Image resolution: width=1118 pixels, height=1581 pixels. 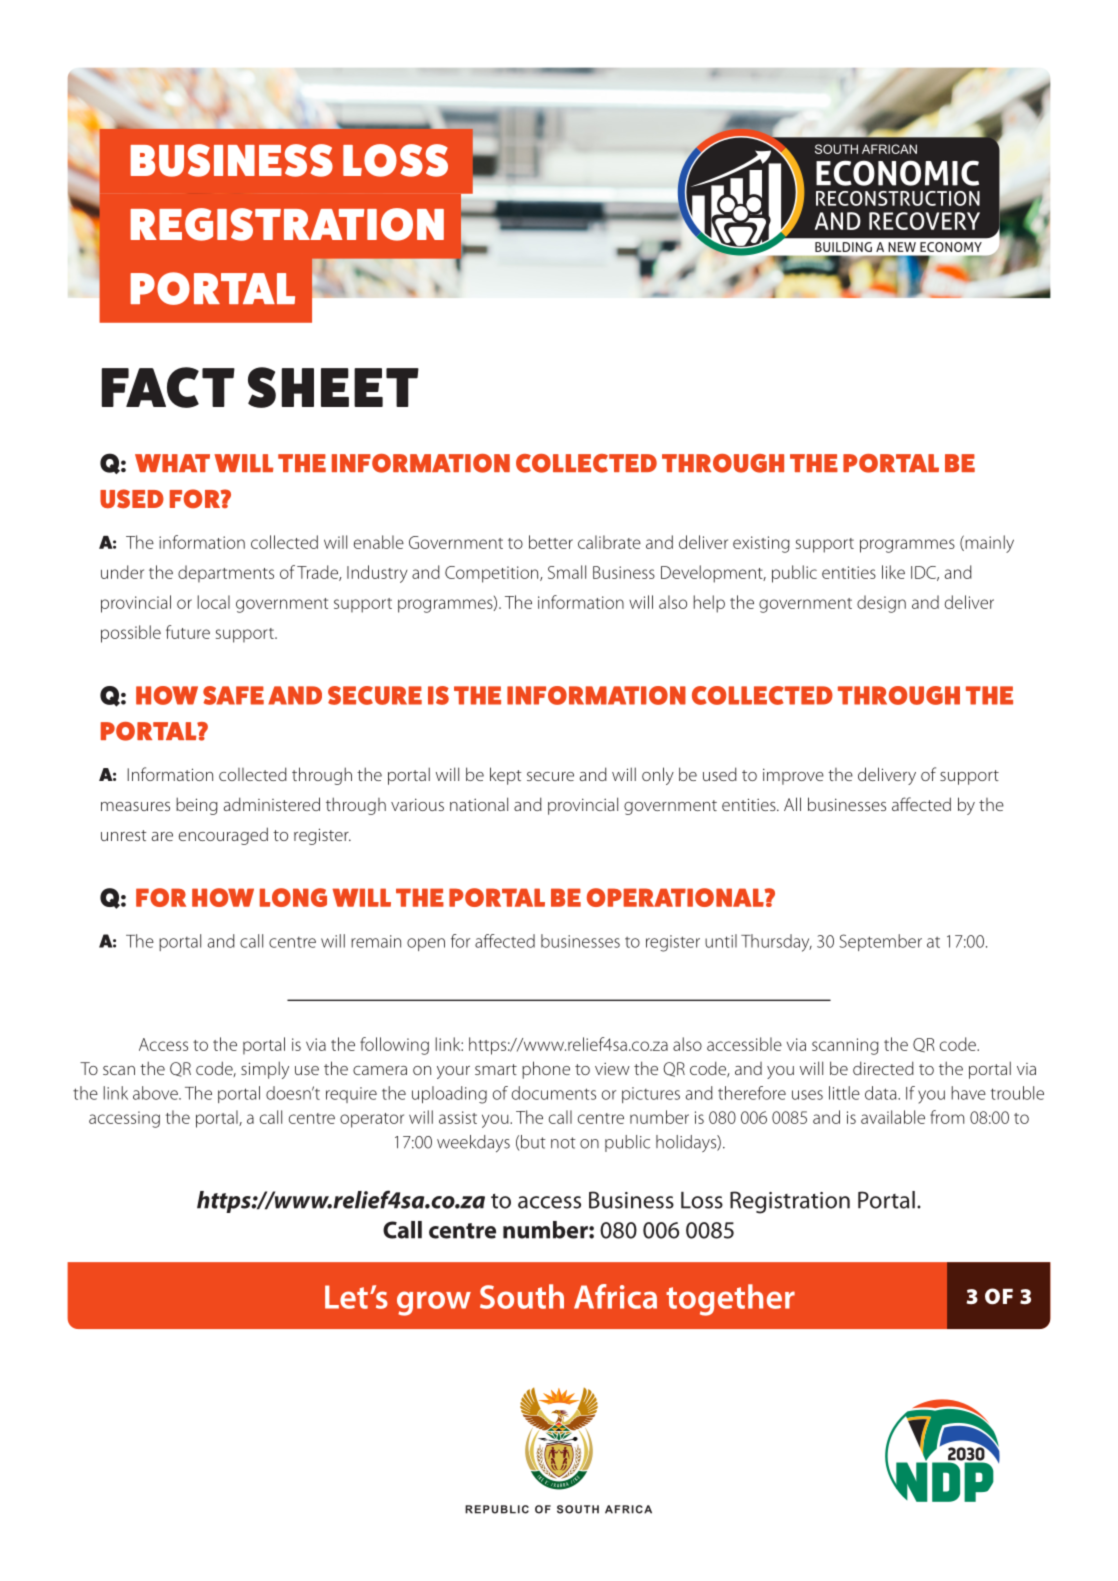 What do you see at coordinates (988, 544) in the screenshot?
I see `mainly` at bounding box center [988, 544].
